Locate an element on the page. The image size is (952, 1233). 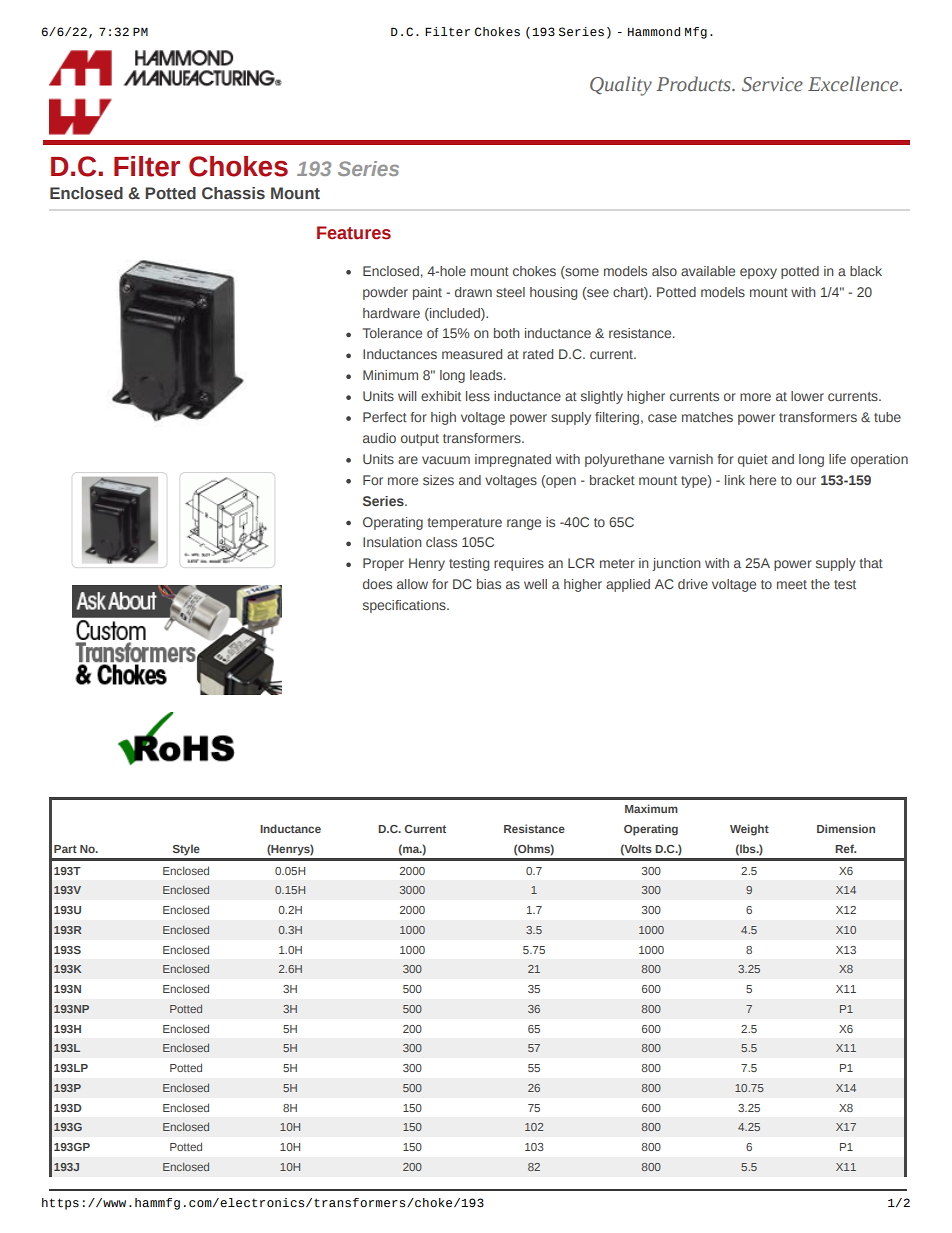
epoxy is located at coordinates (758, 273).
